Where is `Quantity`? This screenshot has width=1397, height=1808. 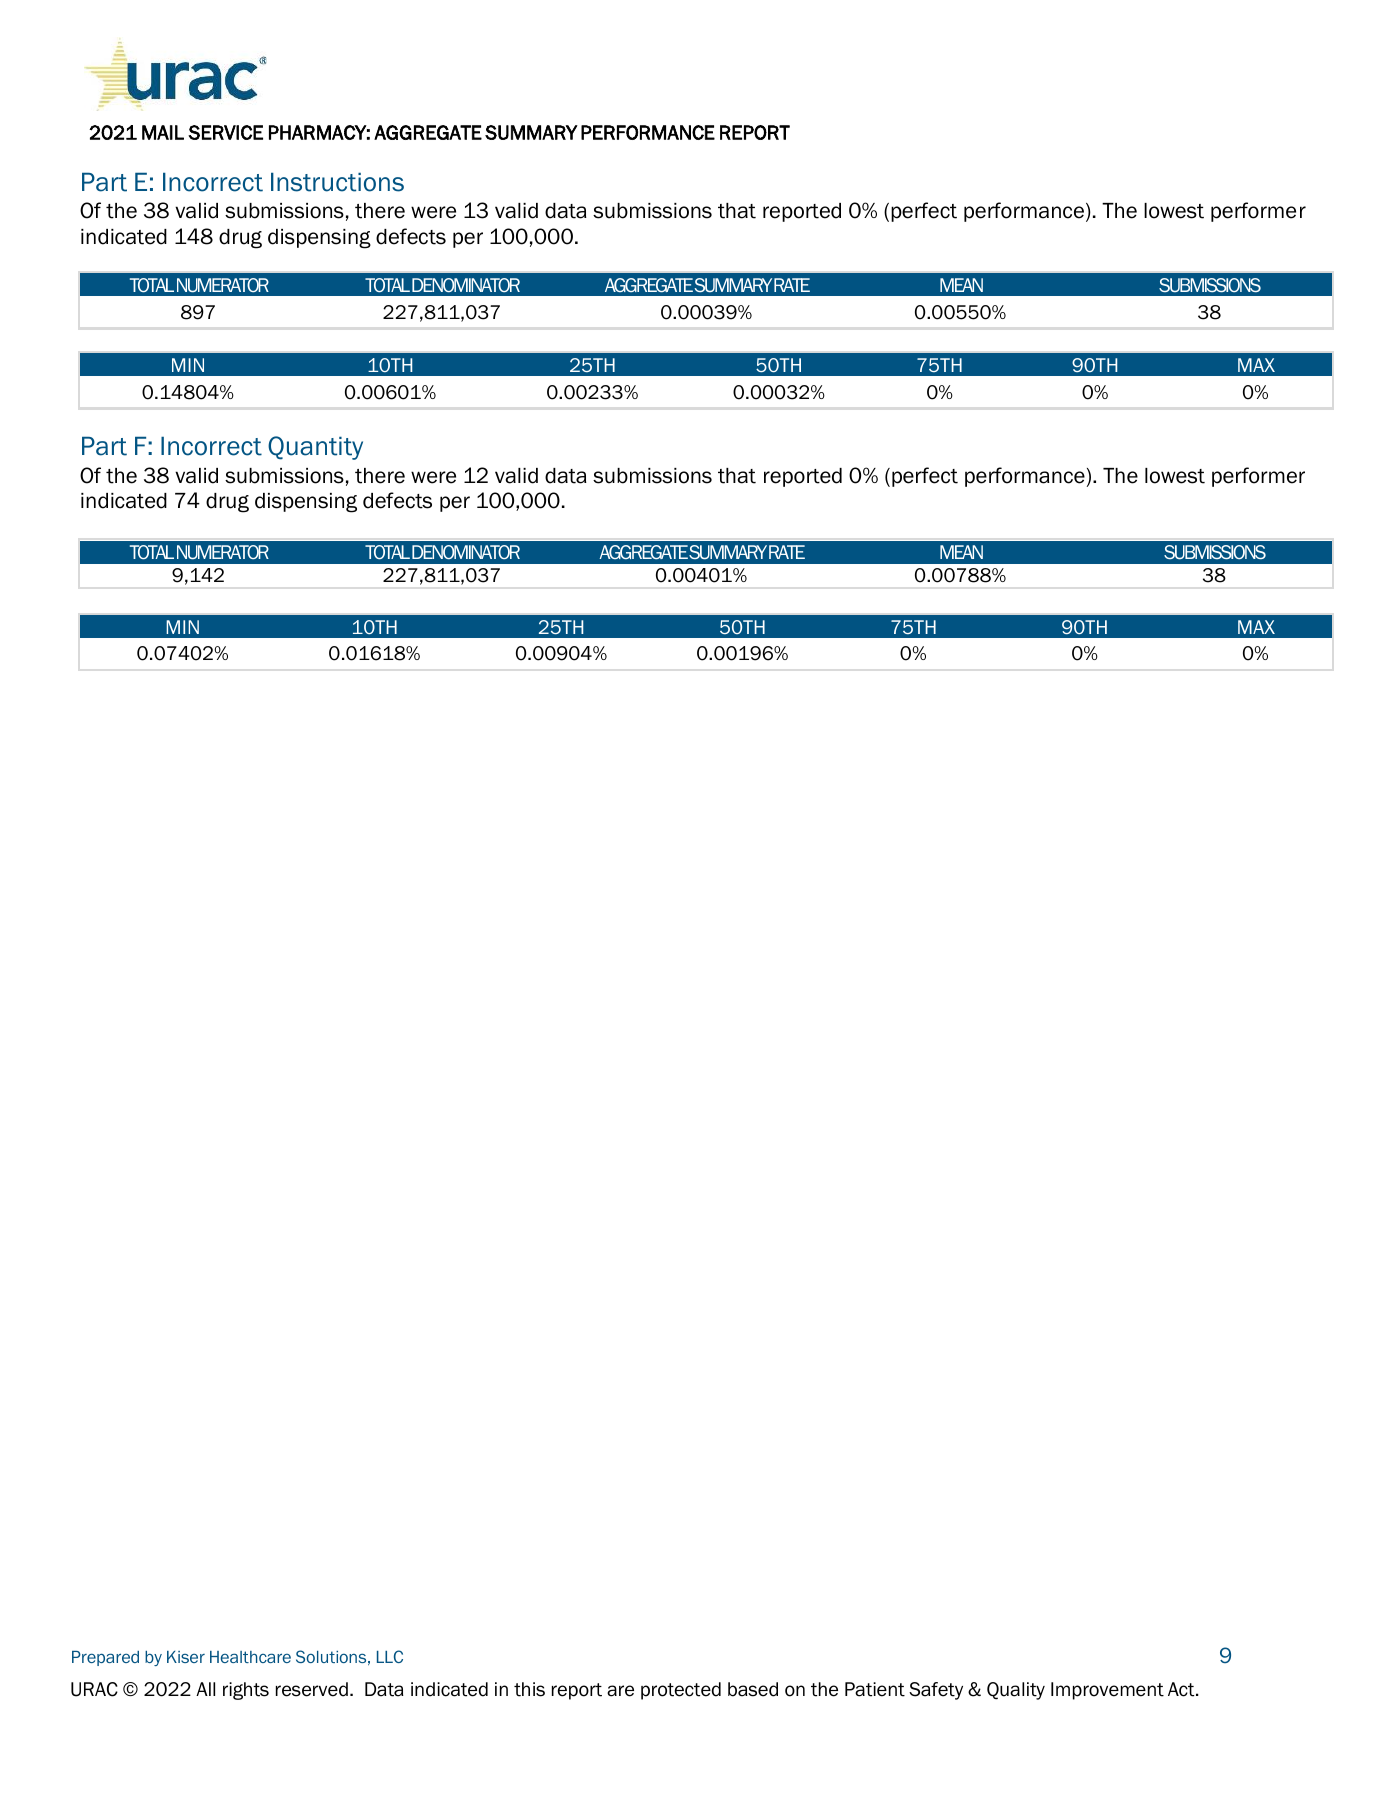 Quantity is located at coordinates (315, 448).
